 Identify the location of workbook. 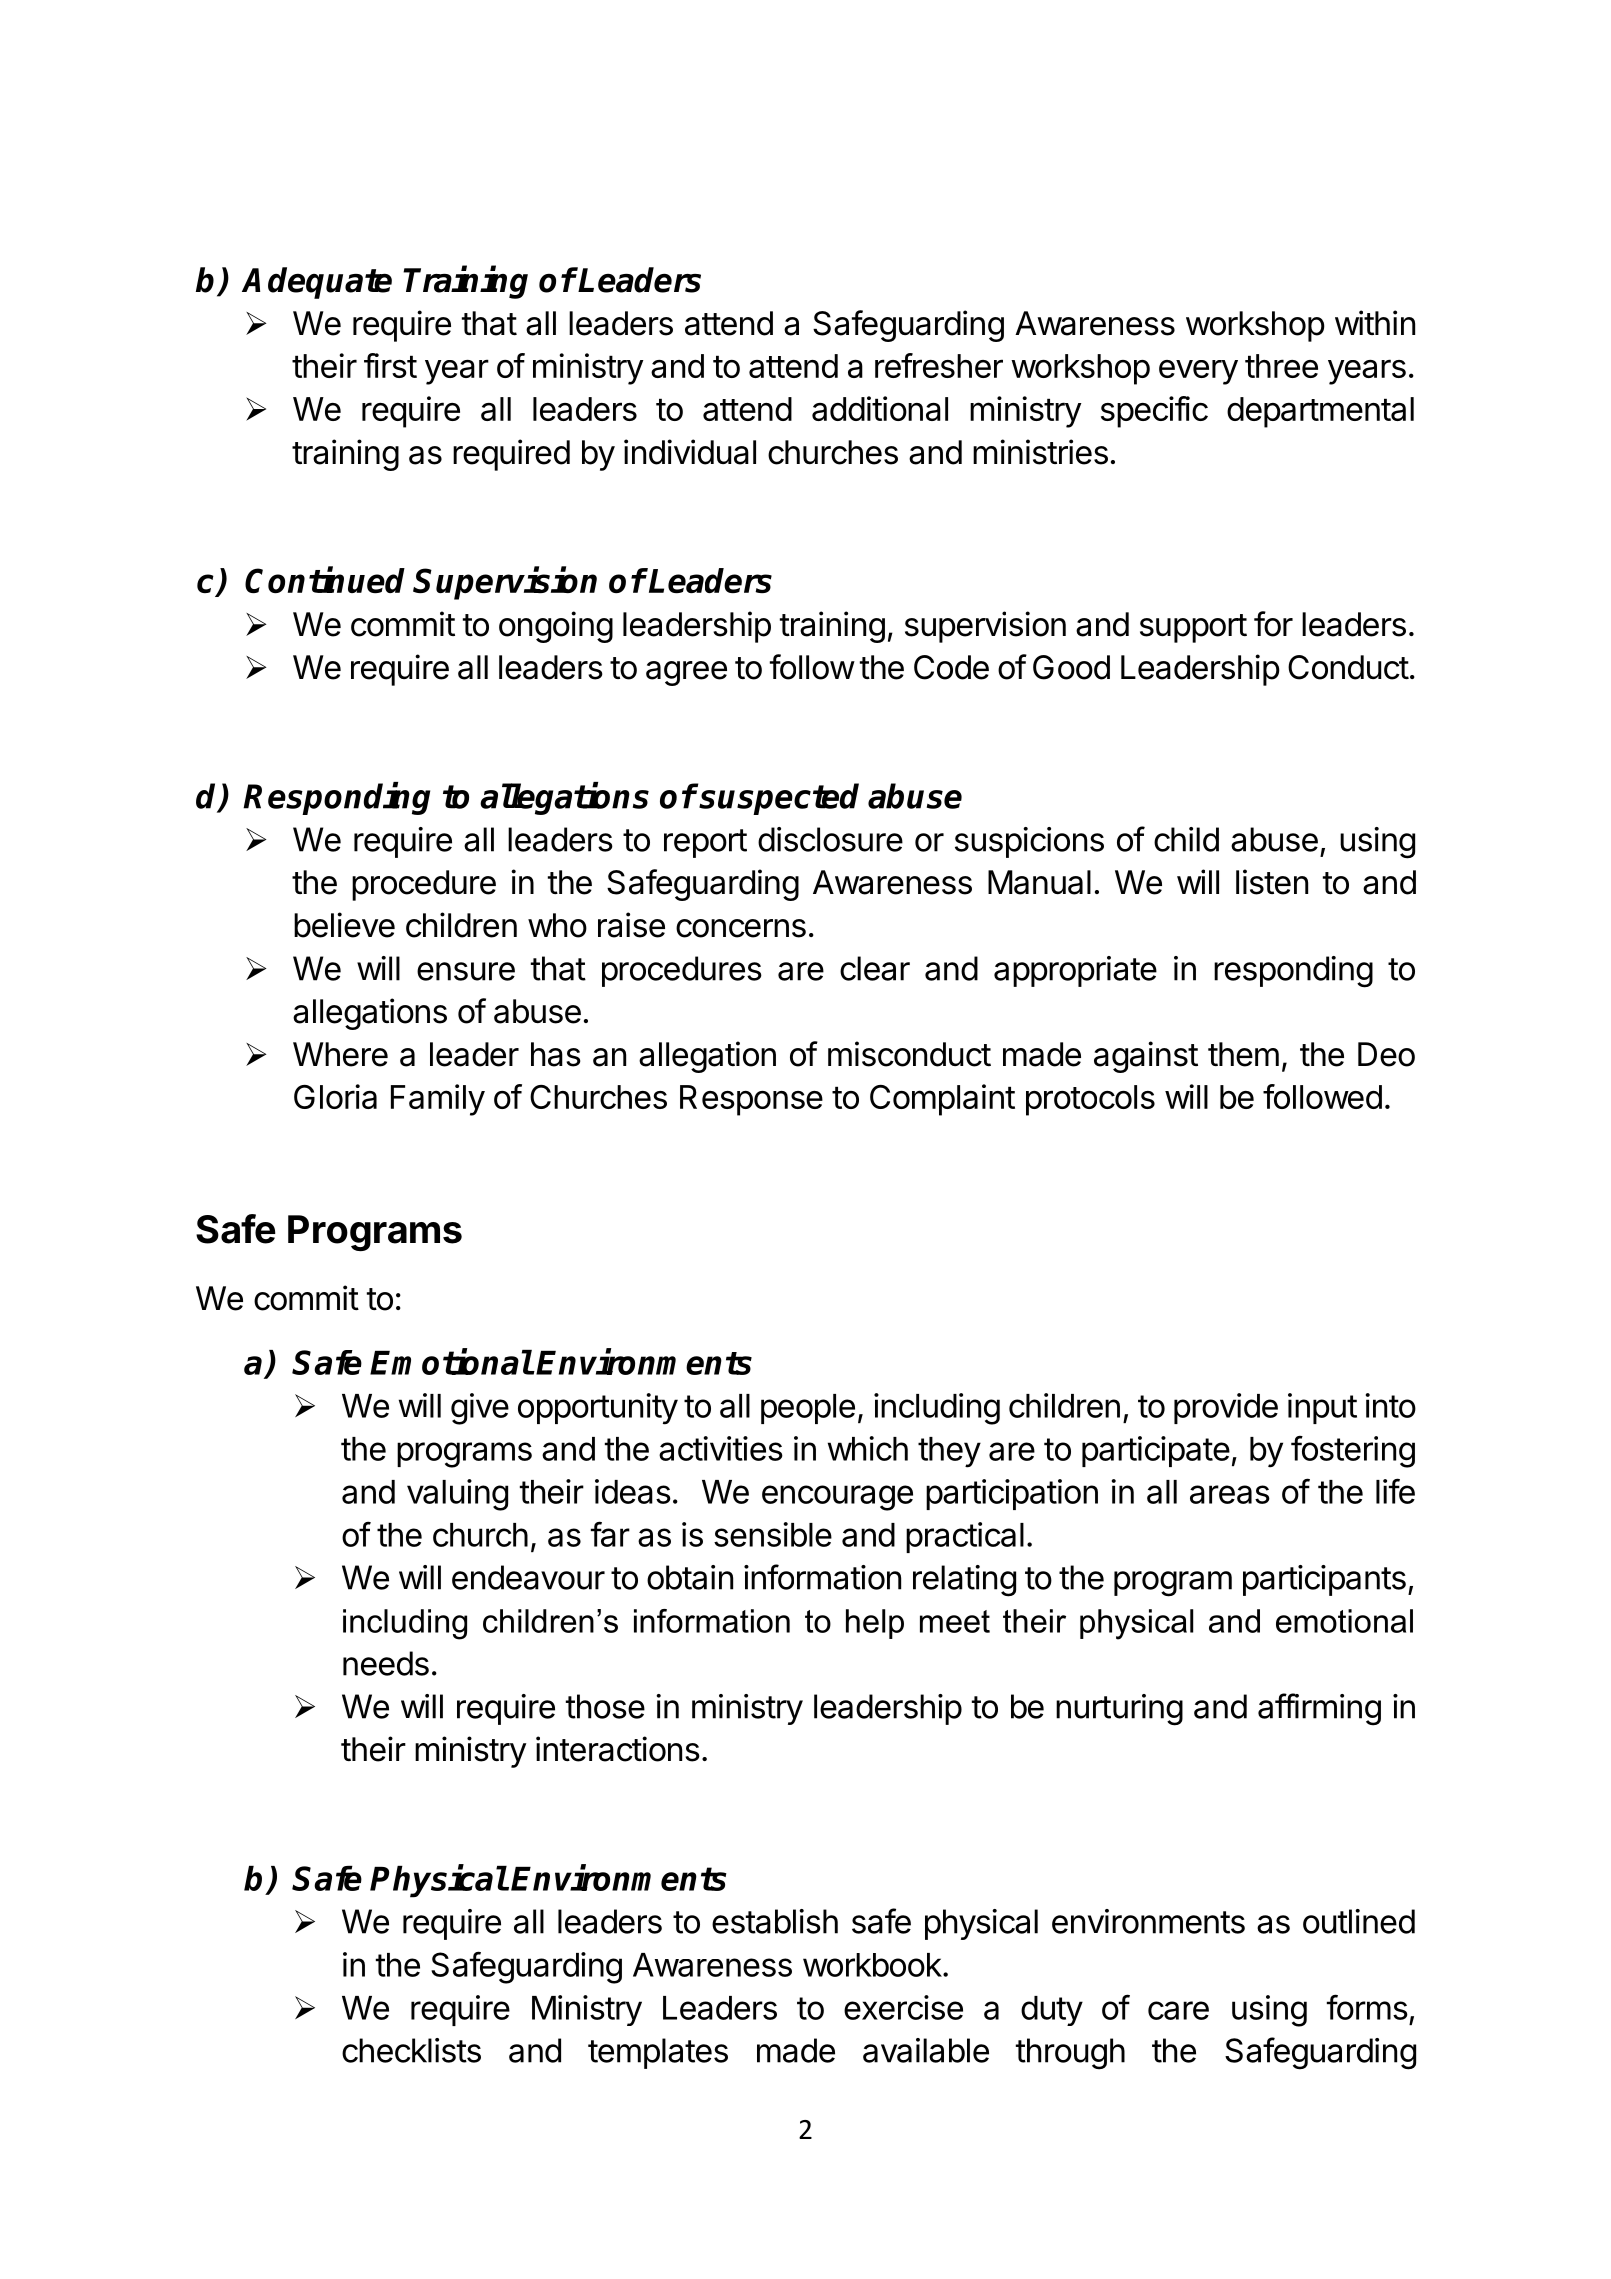
(872, 1965).
